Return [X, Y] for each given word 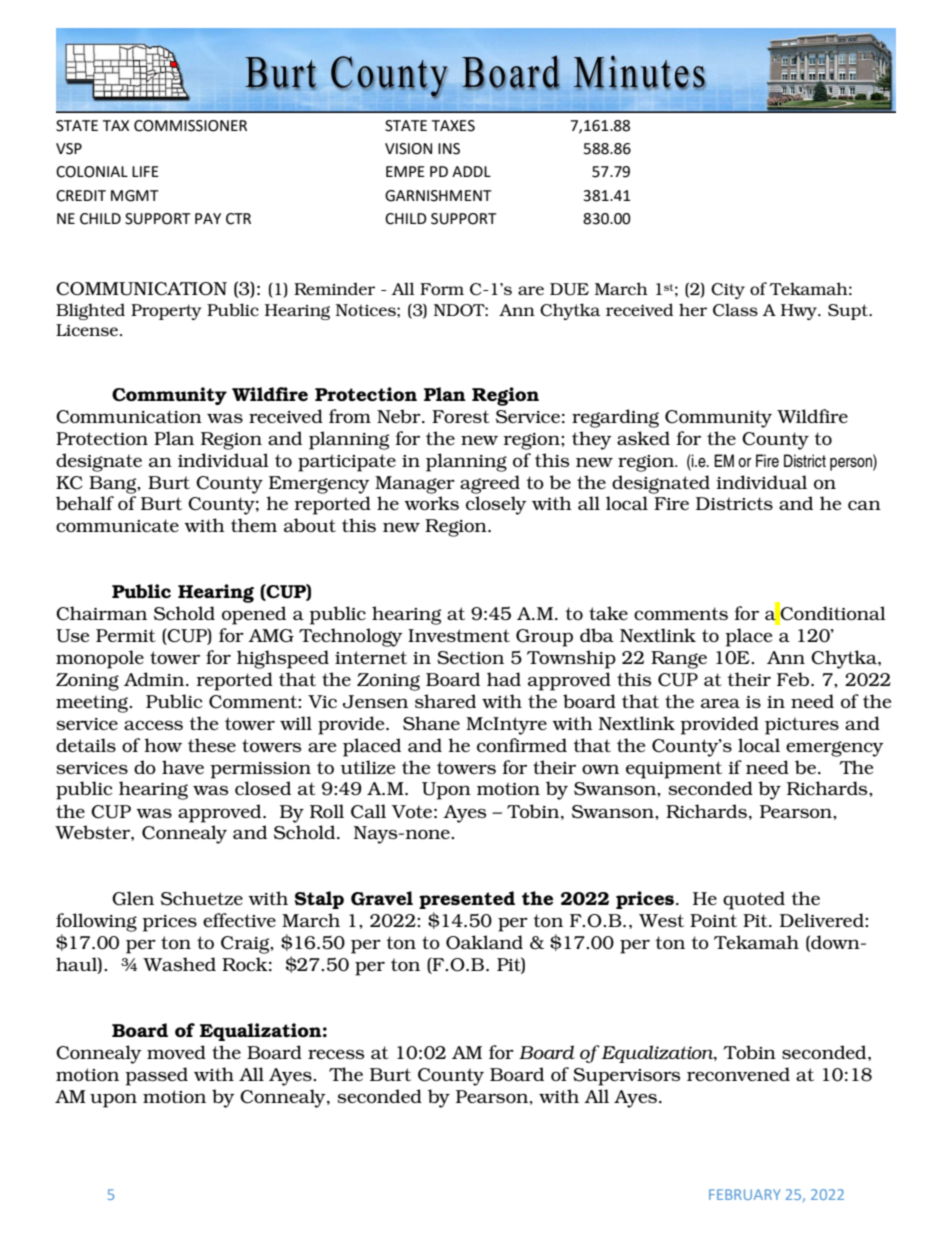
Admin [155, 679]
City [728, 291]
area [720, 703]
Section [470, 658]
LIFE [145, 171]
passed [156, 1076]
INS [449, 149]
